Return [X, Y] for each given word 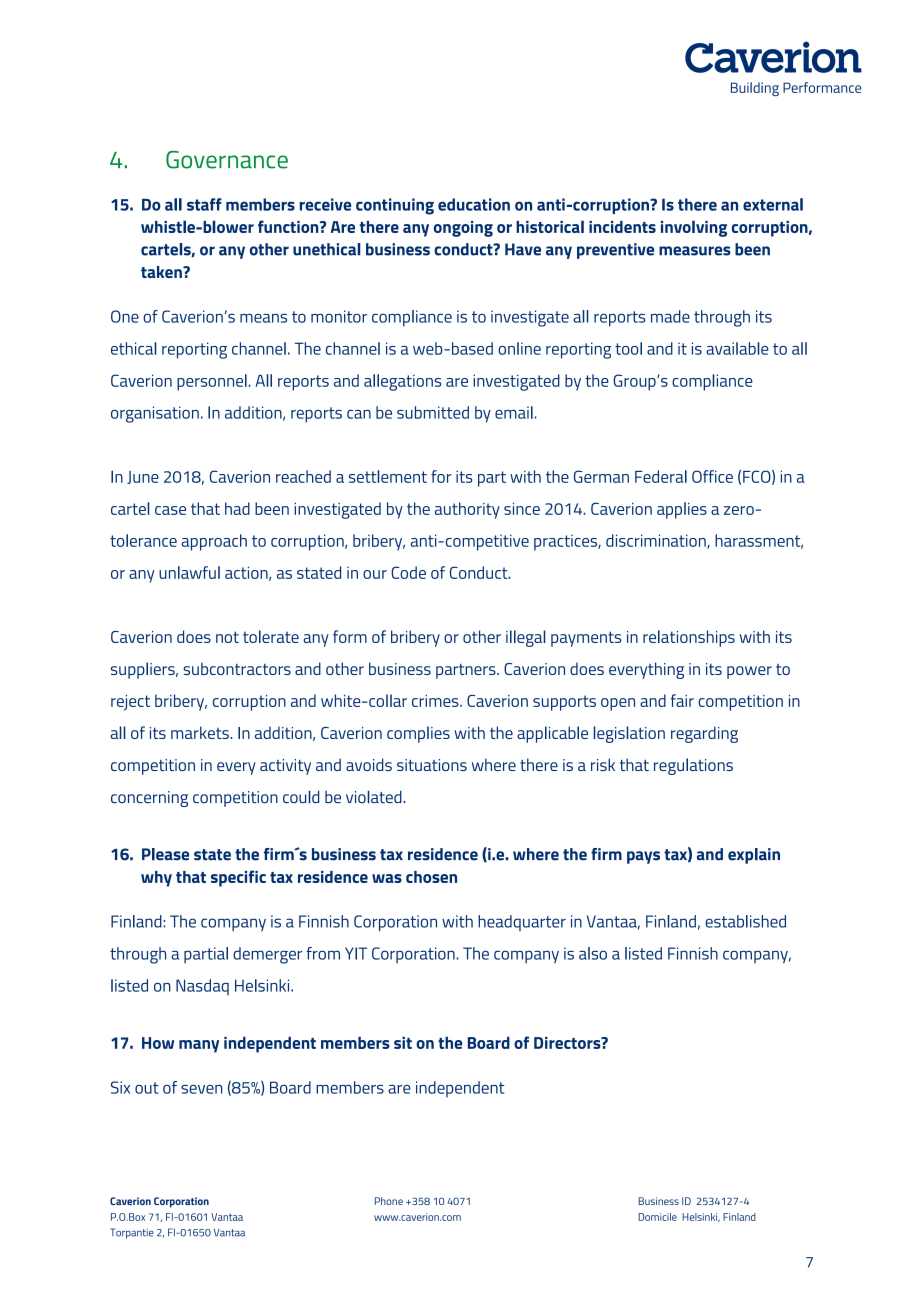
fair [682, 700]
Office [712, 476]
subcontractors [237, 668]
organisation [155, 414]
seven [201, 1089]
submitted [433, 412]
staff [204, 204]
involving [694, 228]
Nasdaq [202, 987]
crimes [436, 701]
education [474, 204]
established [745, 921]
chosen [431, 877]
